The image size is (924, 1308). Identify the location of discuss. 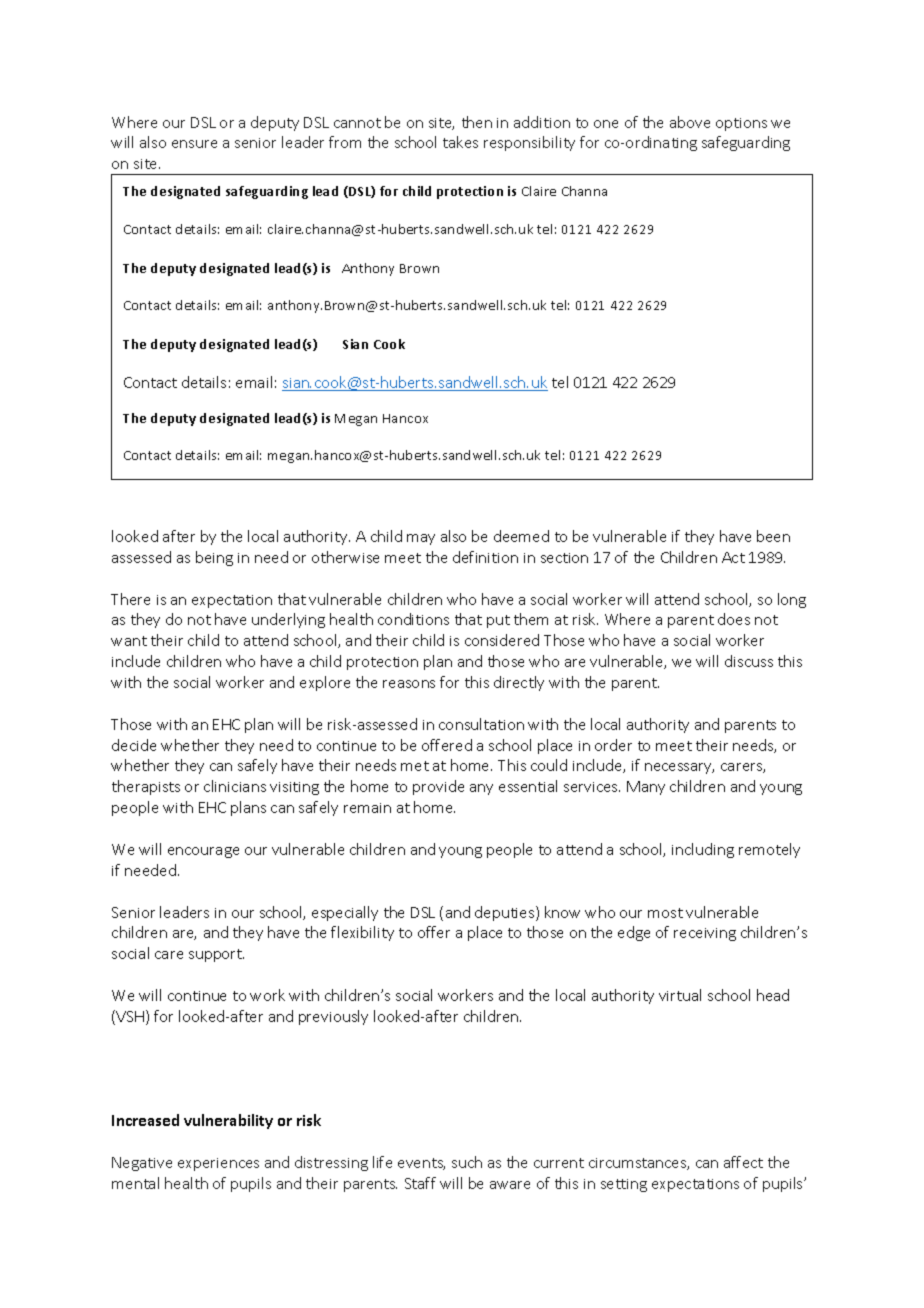
(749, 661).
